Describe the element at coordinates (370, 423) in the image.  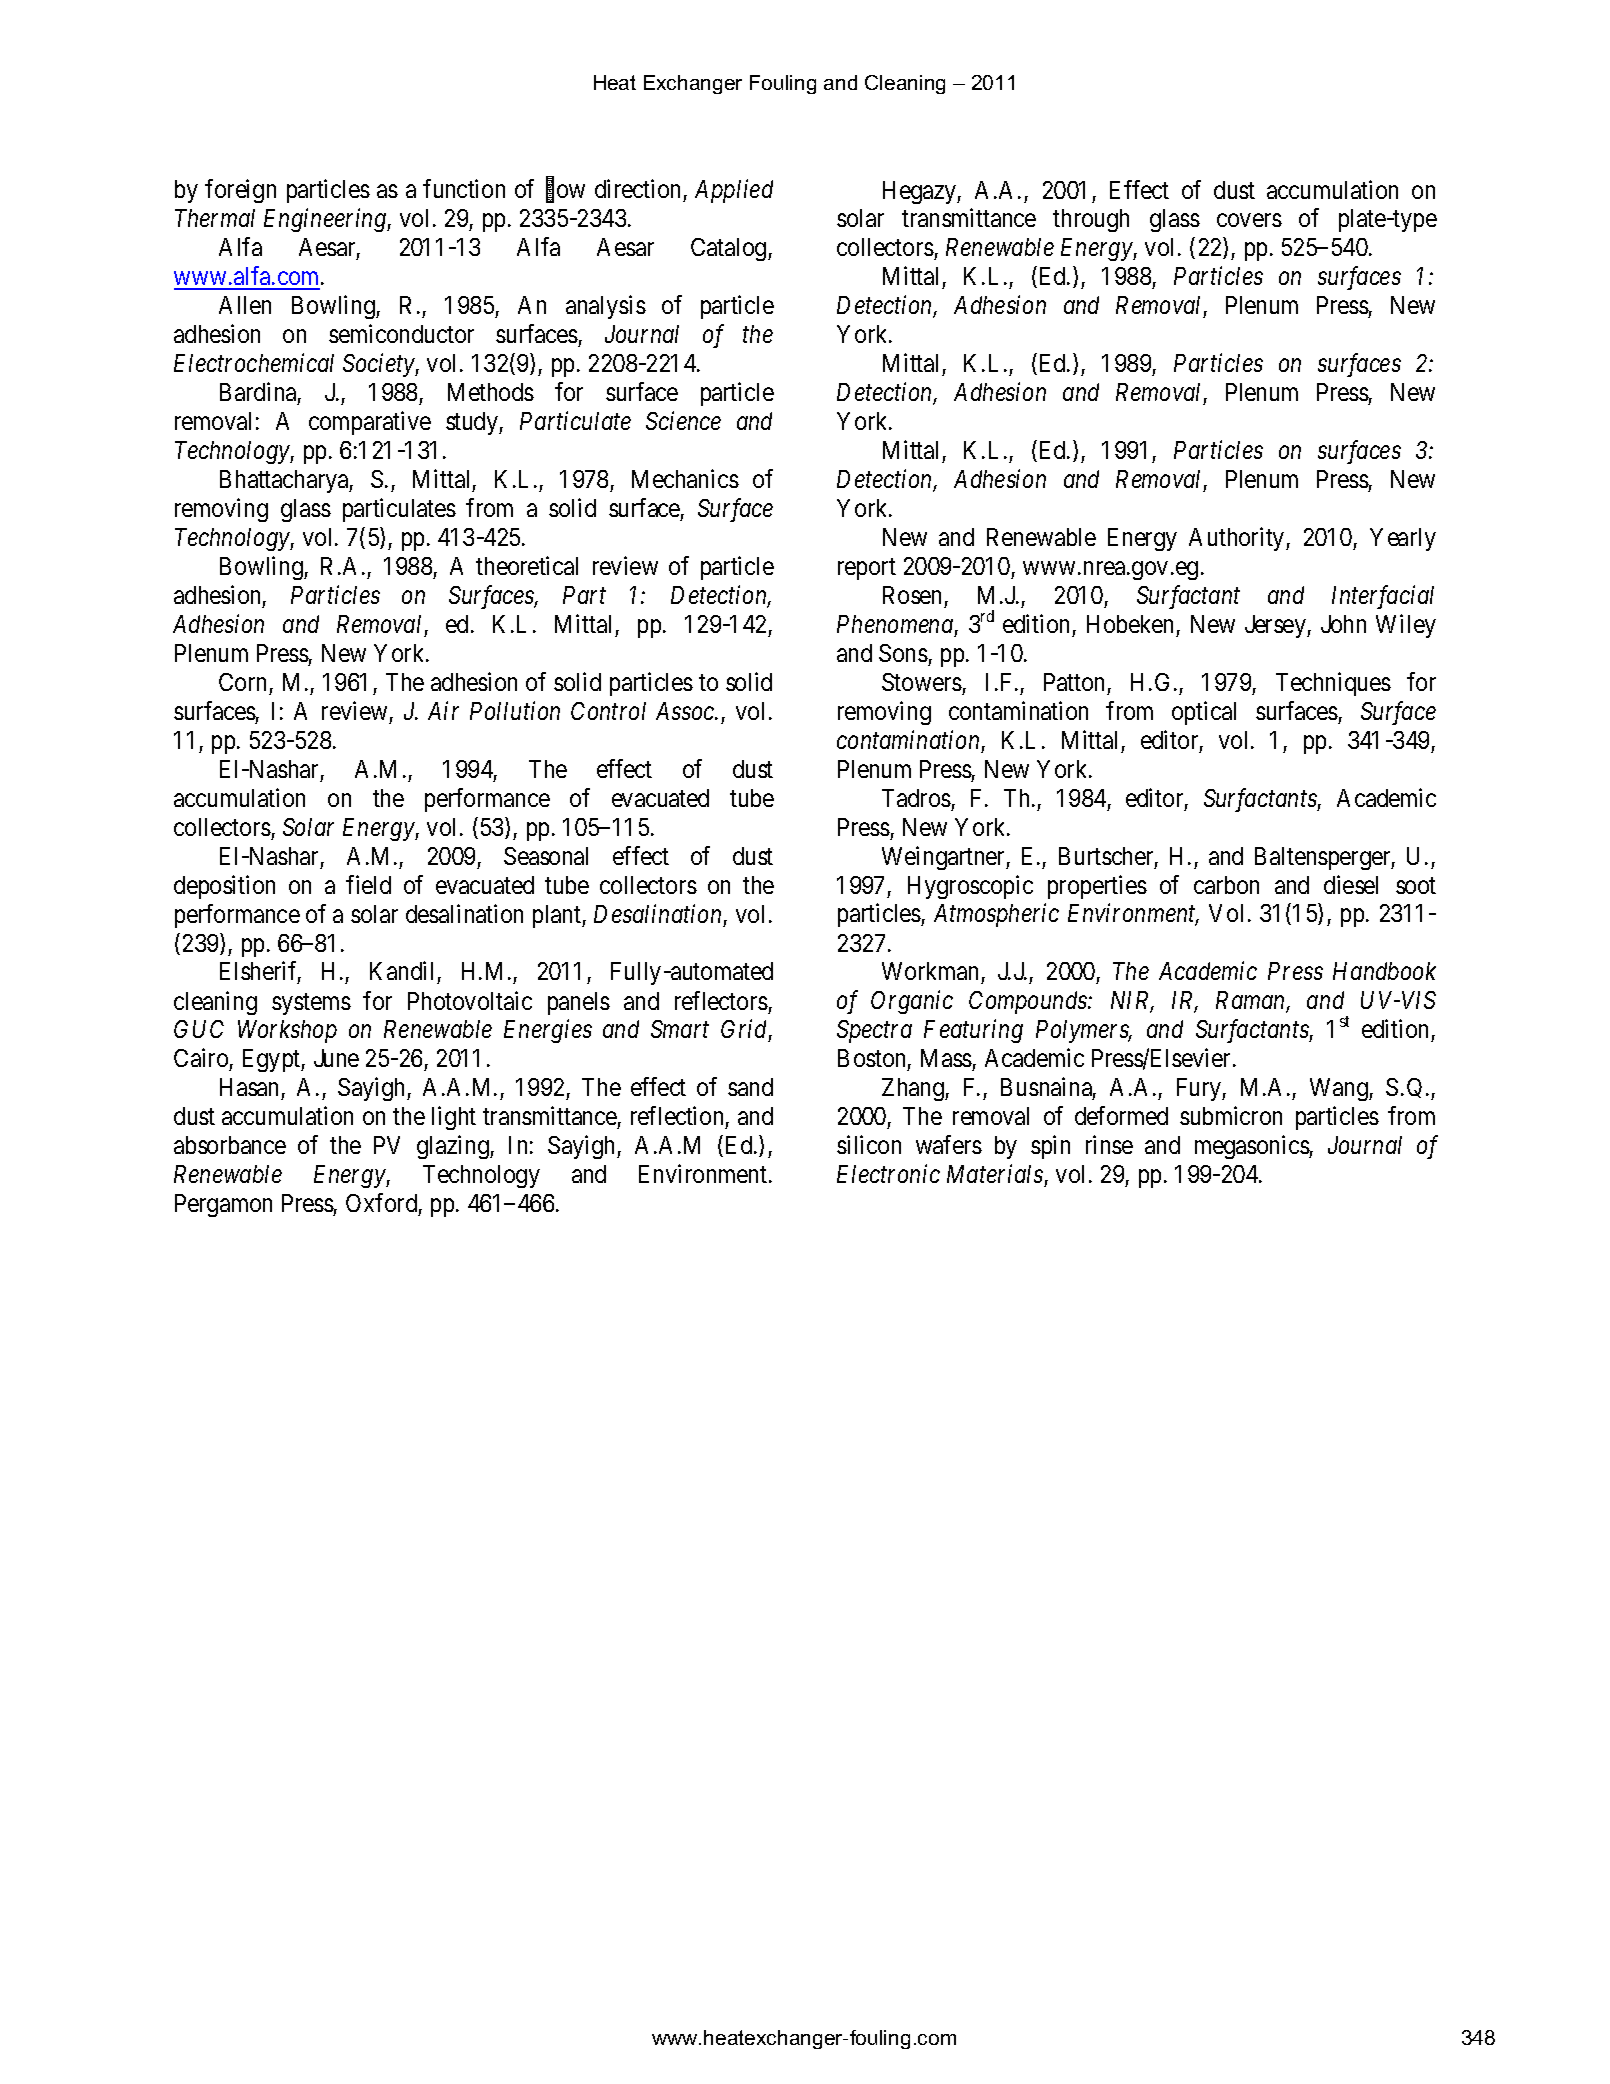
I see `comparative` at that location.
